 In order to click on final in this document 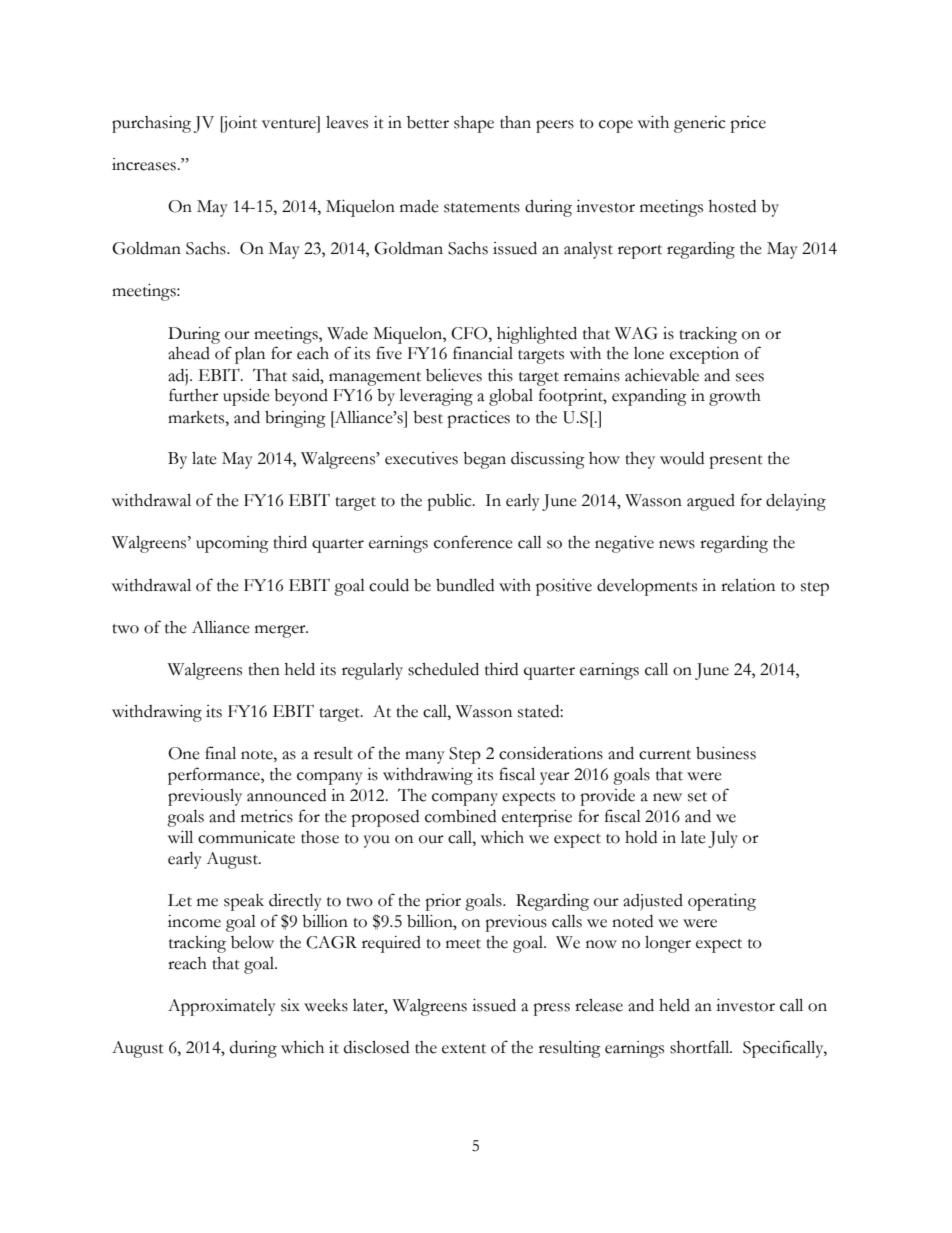, I will do `click(220, 753)`.
